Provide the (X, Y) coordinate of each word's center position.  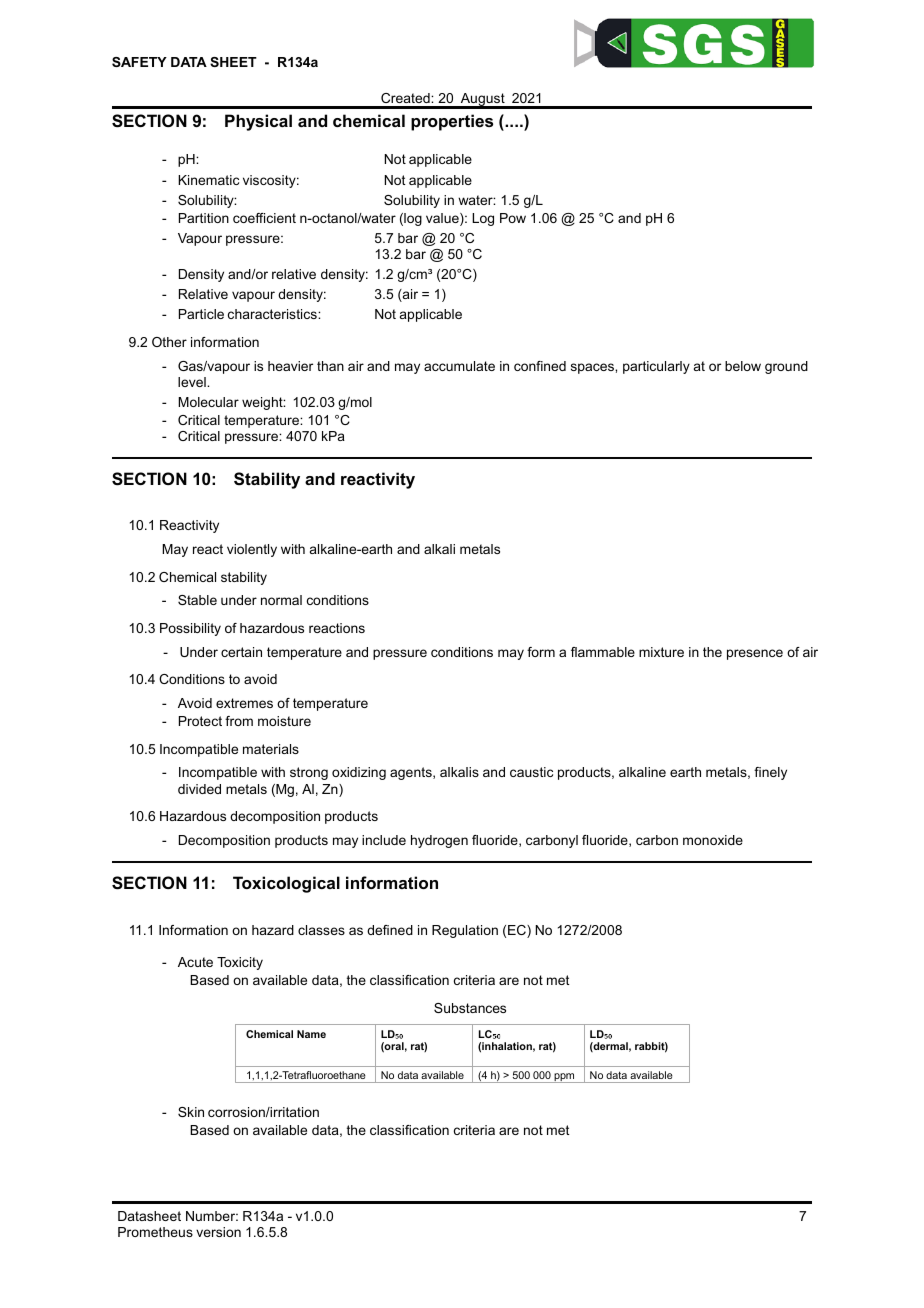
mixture (661, 652)
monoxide (713, 840)
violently (252, 550)
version (218, 1232)
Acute (195, 962)
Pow (513, 218)
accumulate (459, 366)
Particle (201, 314)
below (743, 366)
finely (770, 773)
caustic (531, 772)
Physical (258, 122)
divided (199, 789)
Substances (470, 1008)
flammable (603, 652)
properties (452, 122)
